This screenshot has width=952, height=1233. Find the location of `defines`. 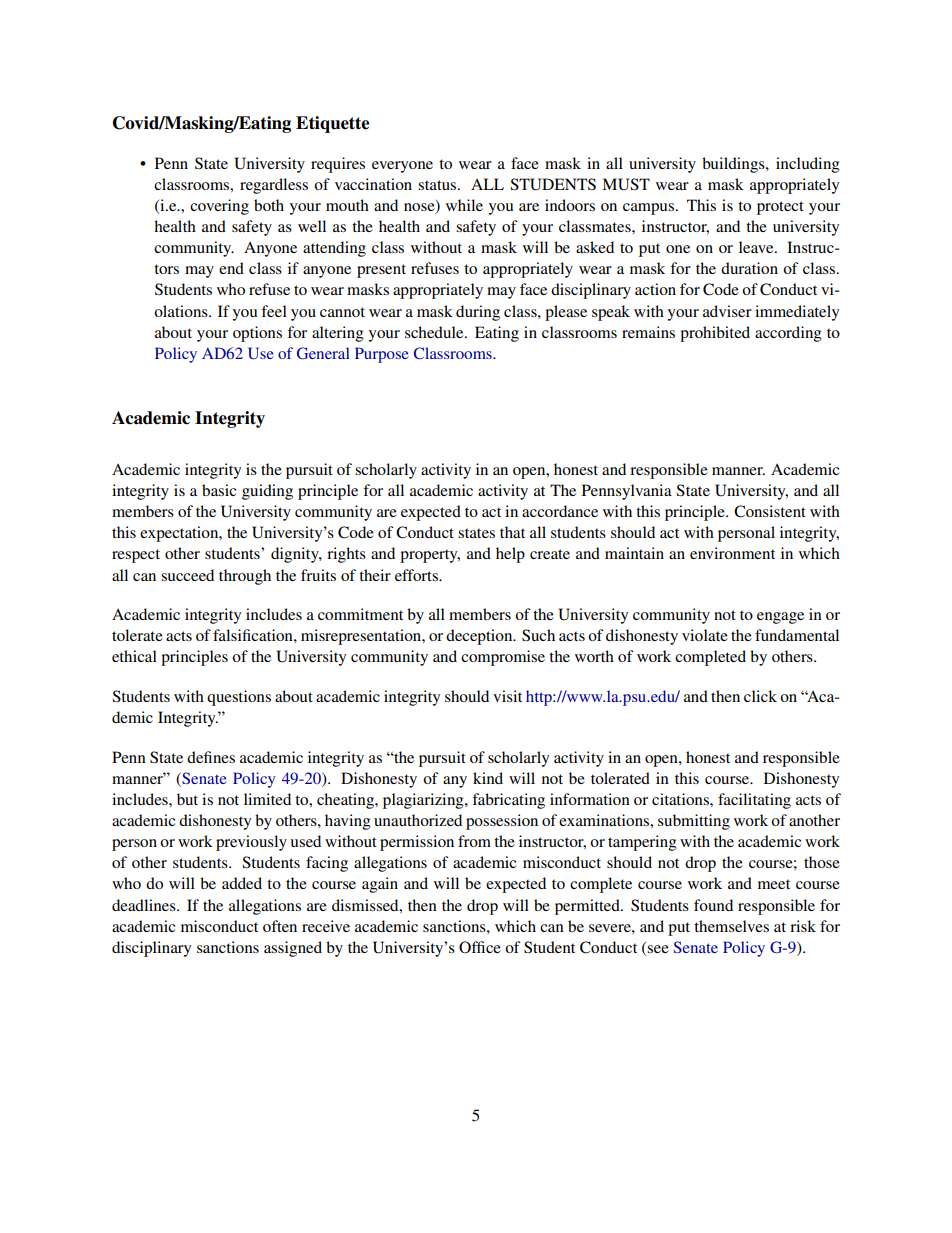

defines is located at coordinates (211, 757).
